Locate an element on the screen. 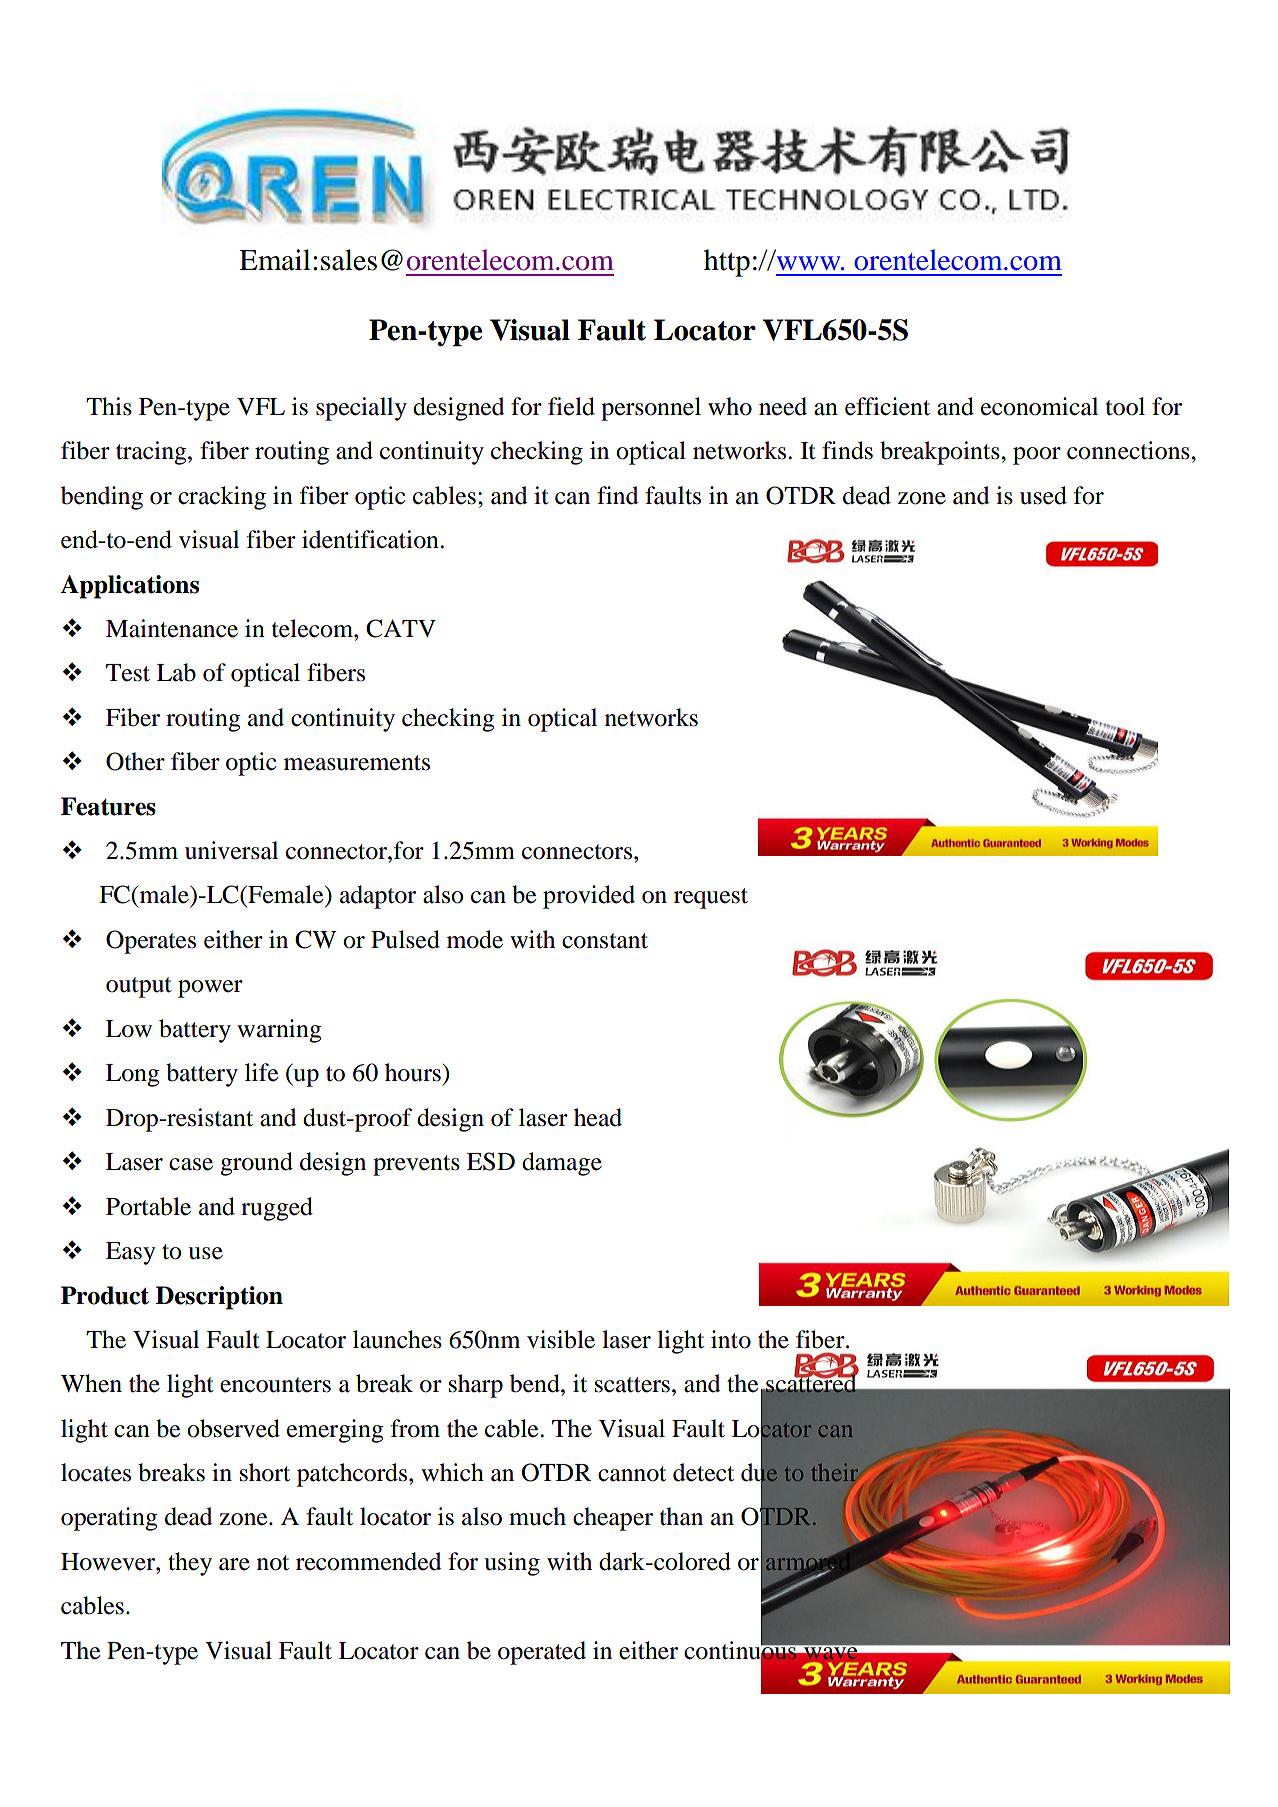 The image size is (1278, 1807). CATV is located at coordinates (401, 628).
